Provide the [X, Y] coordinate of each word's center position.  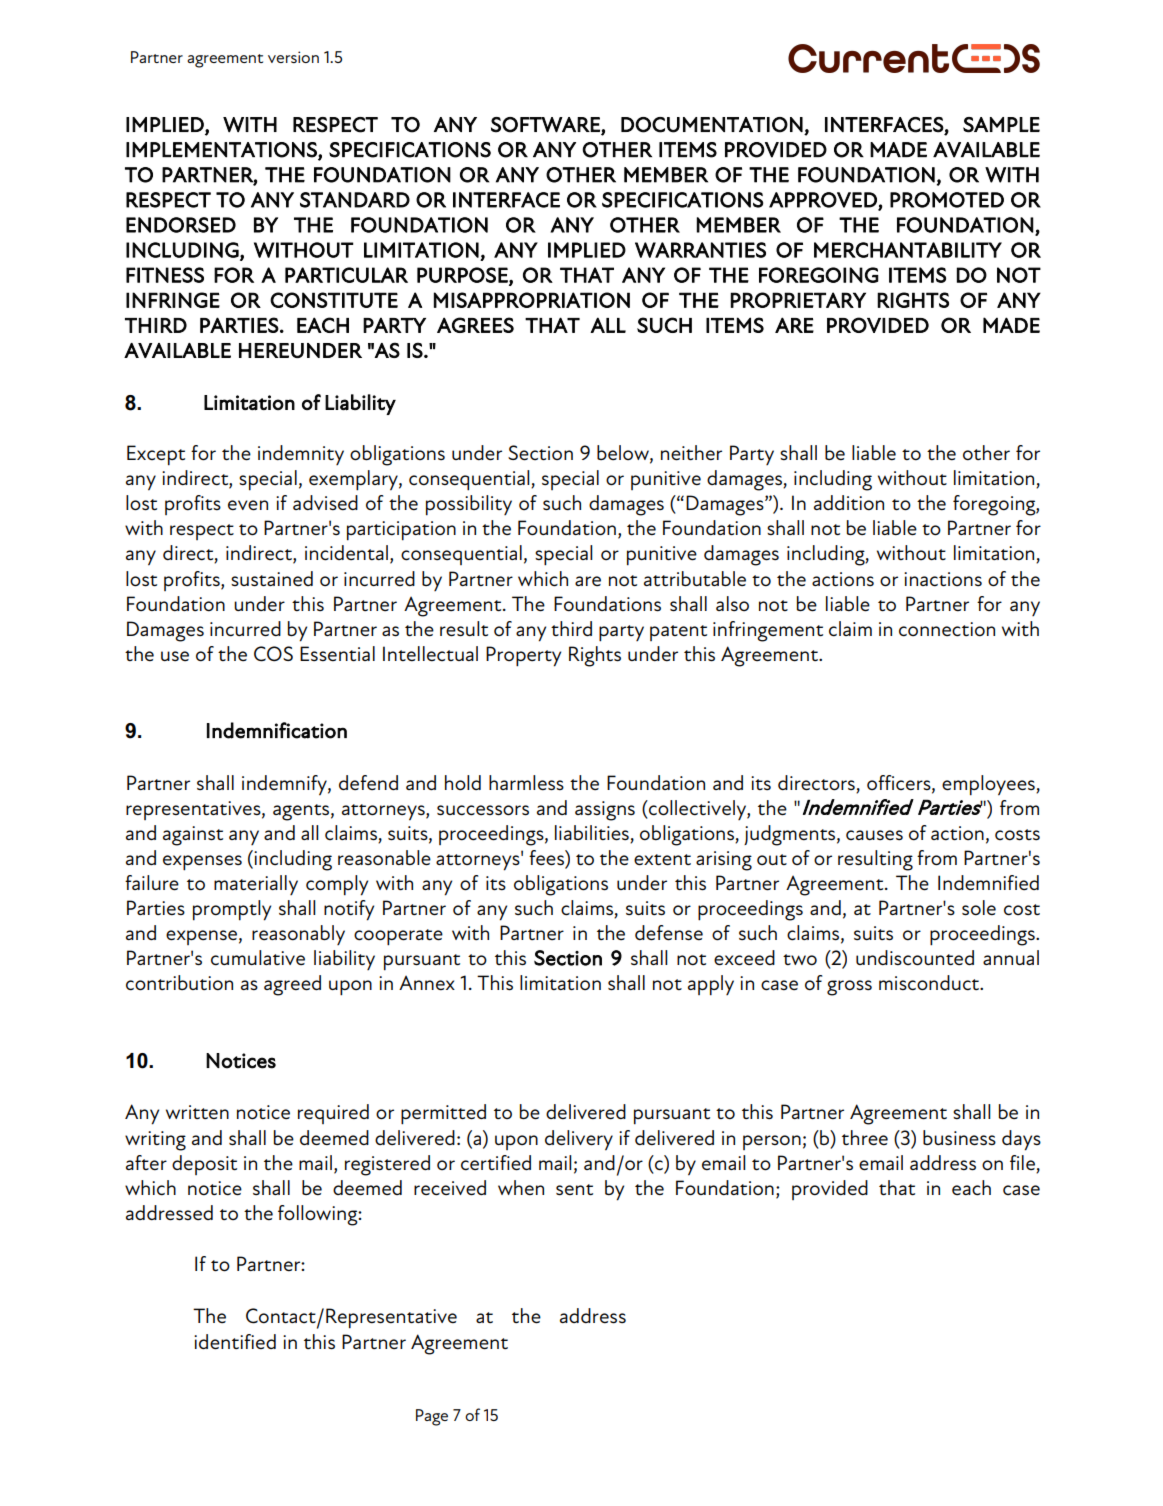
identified [235, 1342]
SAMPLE [1001, 125]
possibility [469, 505]
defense [669, 933]
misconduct [930, 983]
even [248, 505]
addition [849, 503]
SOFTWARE [545, 125]
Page [432, 1417]
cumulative [258, 958]
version [293, 57]
